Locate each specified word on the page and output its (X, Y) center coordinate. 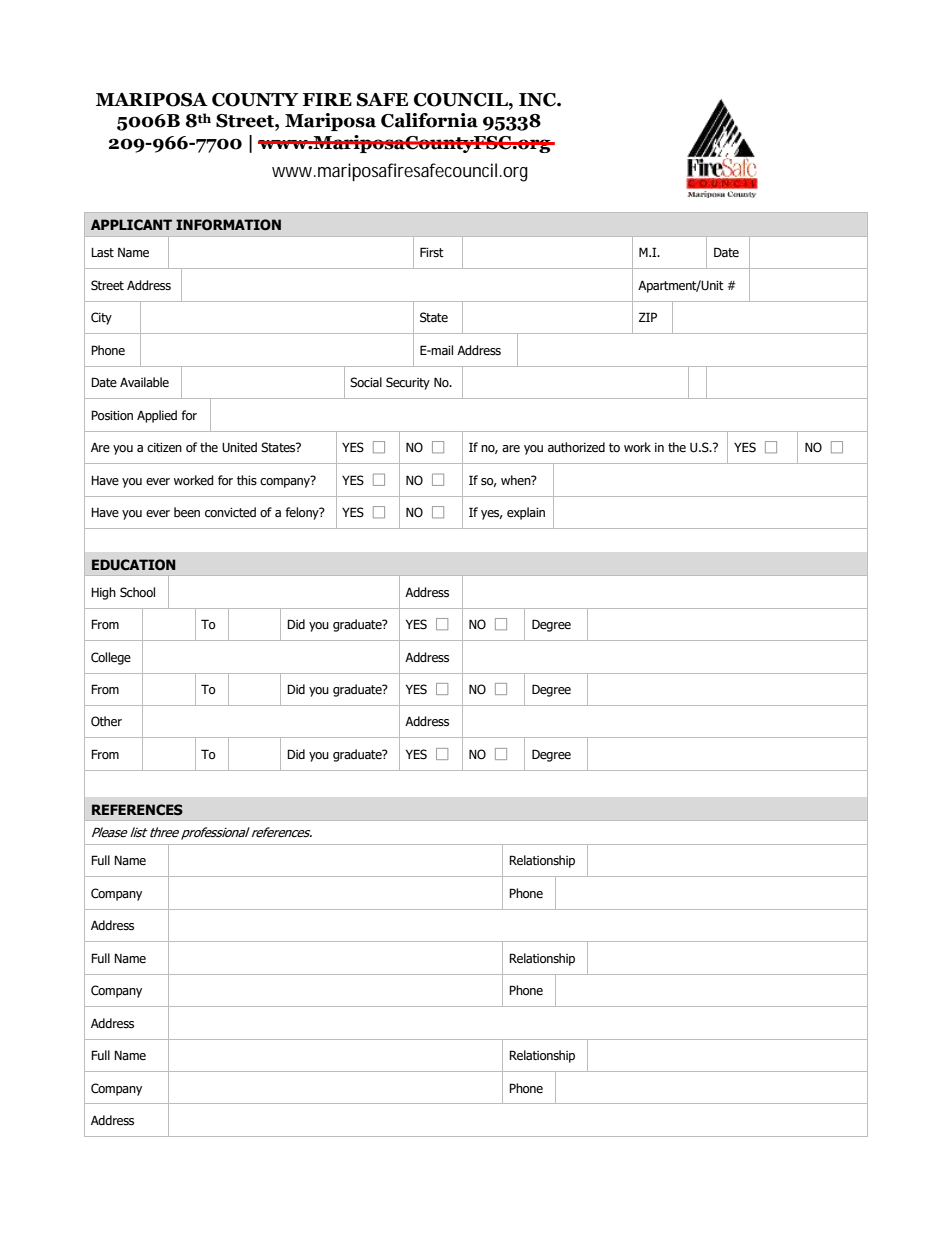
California (429, 120)
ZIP (648, 317)
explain (526, 513)
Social (366, 382)
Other (106, 721)
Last (102, 253)
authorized (576, 447)
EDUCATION (134, 564)
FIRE (327, 99)
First (432, 252)
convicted (230, 512)
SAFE (382, 100)
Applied (157, 416)
